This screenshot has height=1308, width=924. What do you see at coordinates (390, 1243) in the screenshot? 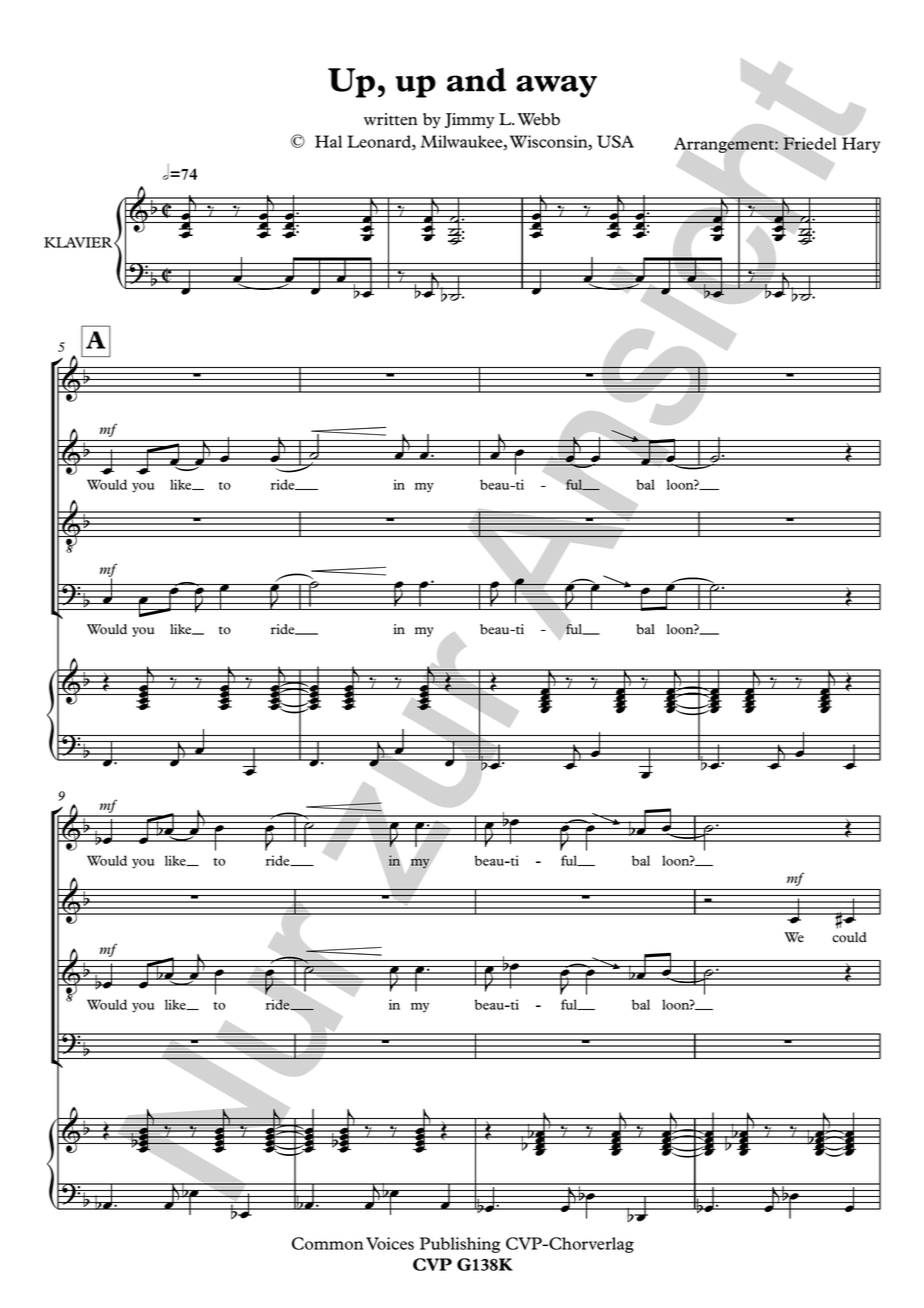
I see `Voices` at bounding box center [390, 1243].
